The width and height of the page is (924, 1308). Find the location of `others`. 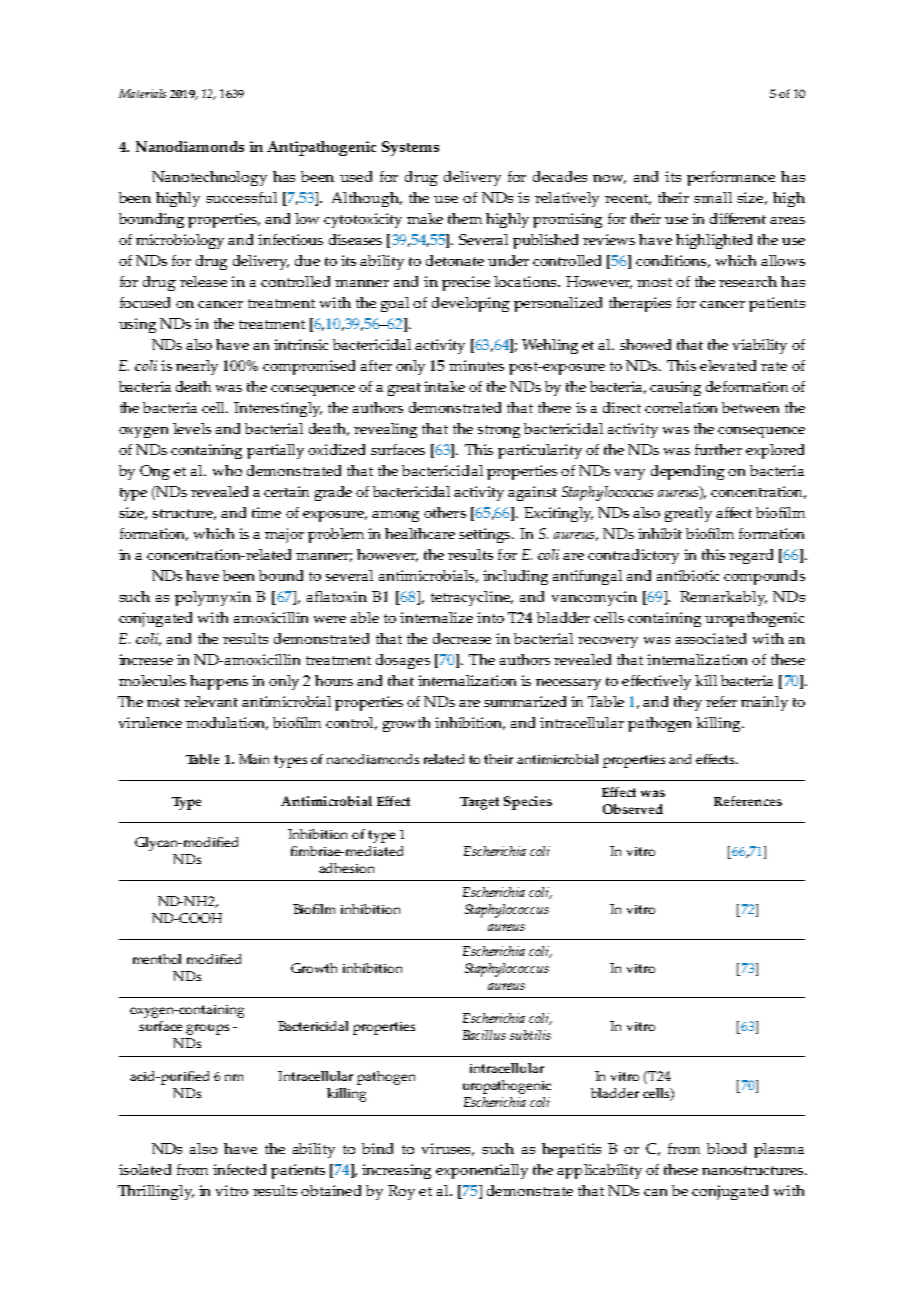

others is located at coordinates (445, 512).
